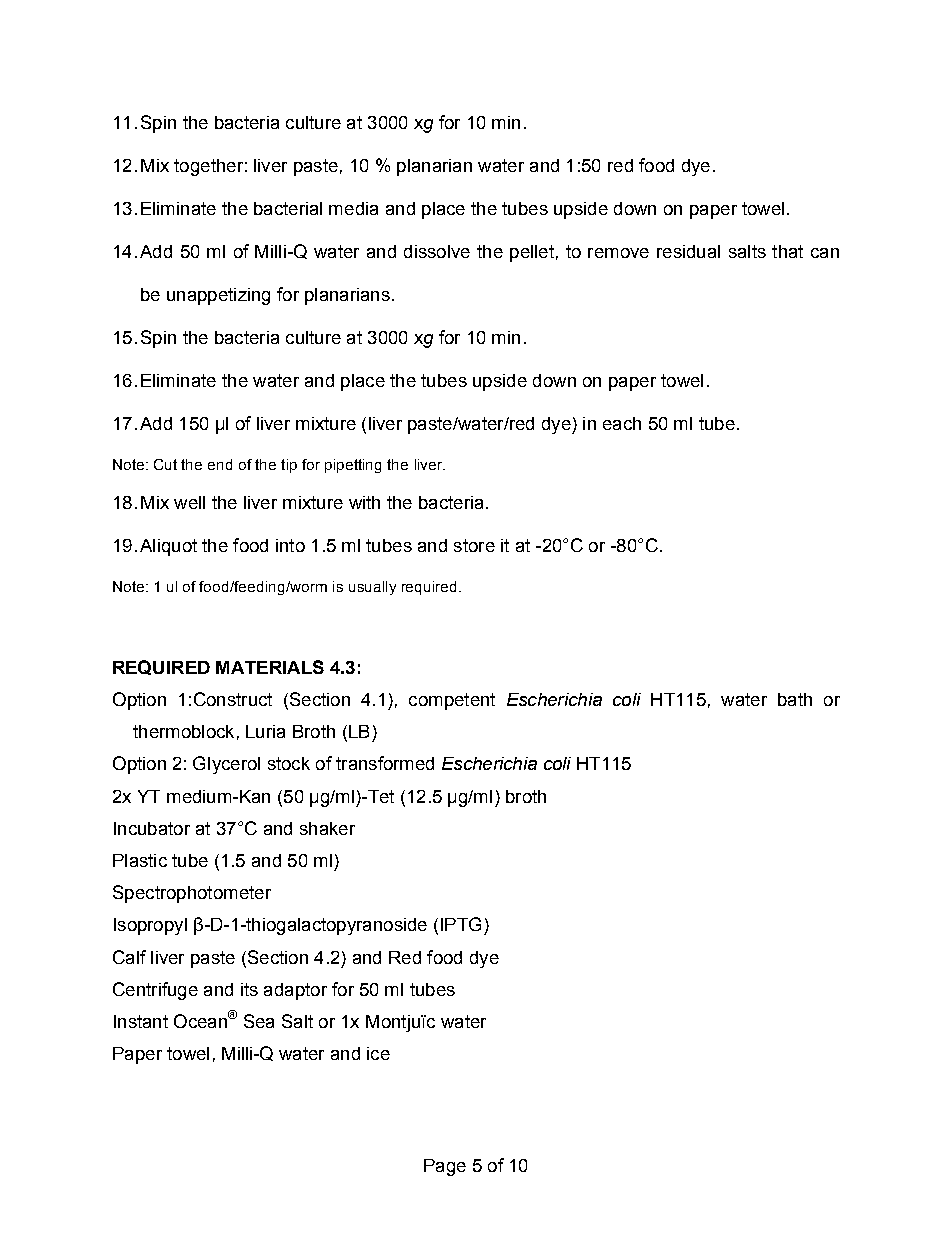 This image has height=1233, width=952. I want to click on Page, so click(445, 1167).
